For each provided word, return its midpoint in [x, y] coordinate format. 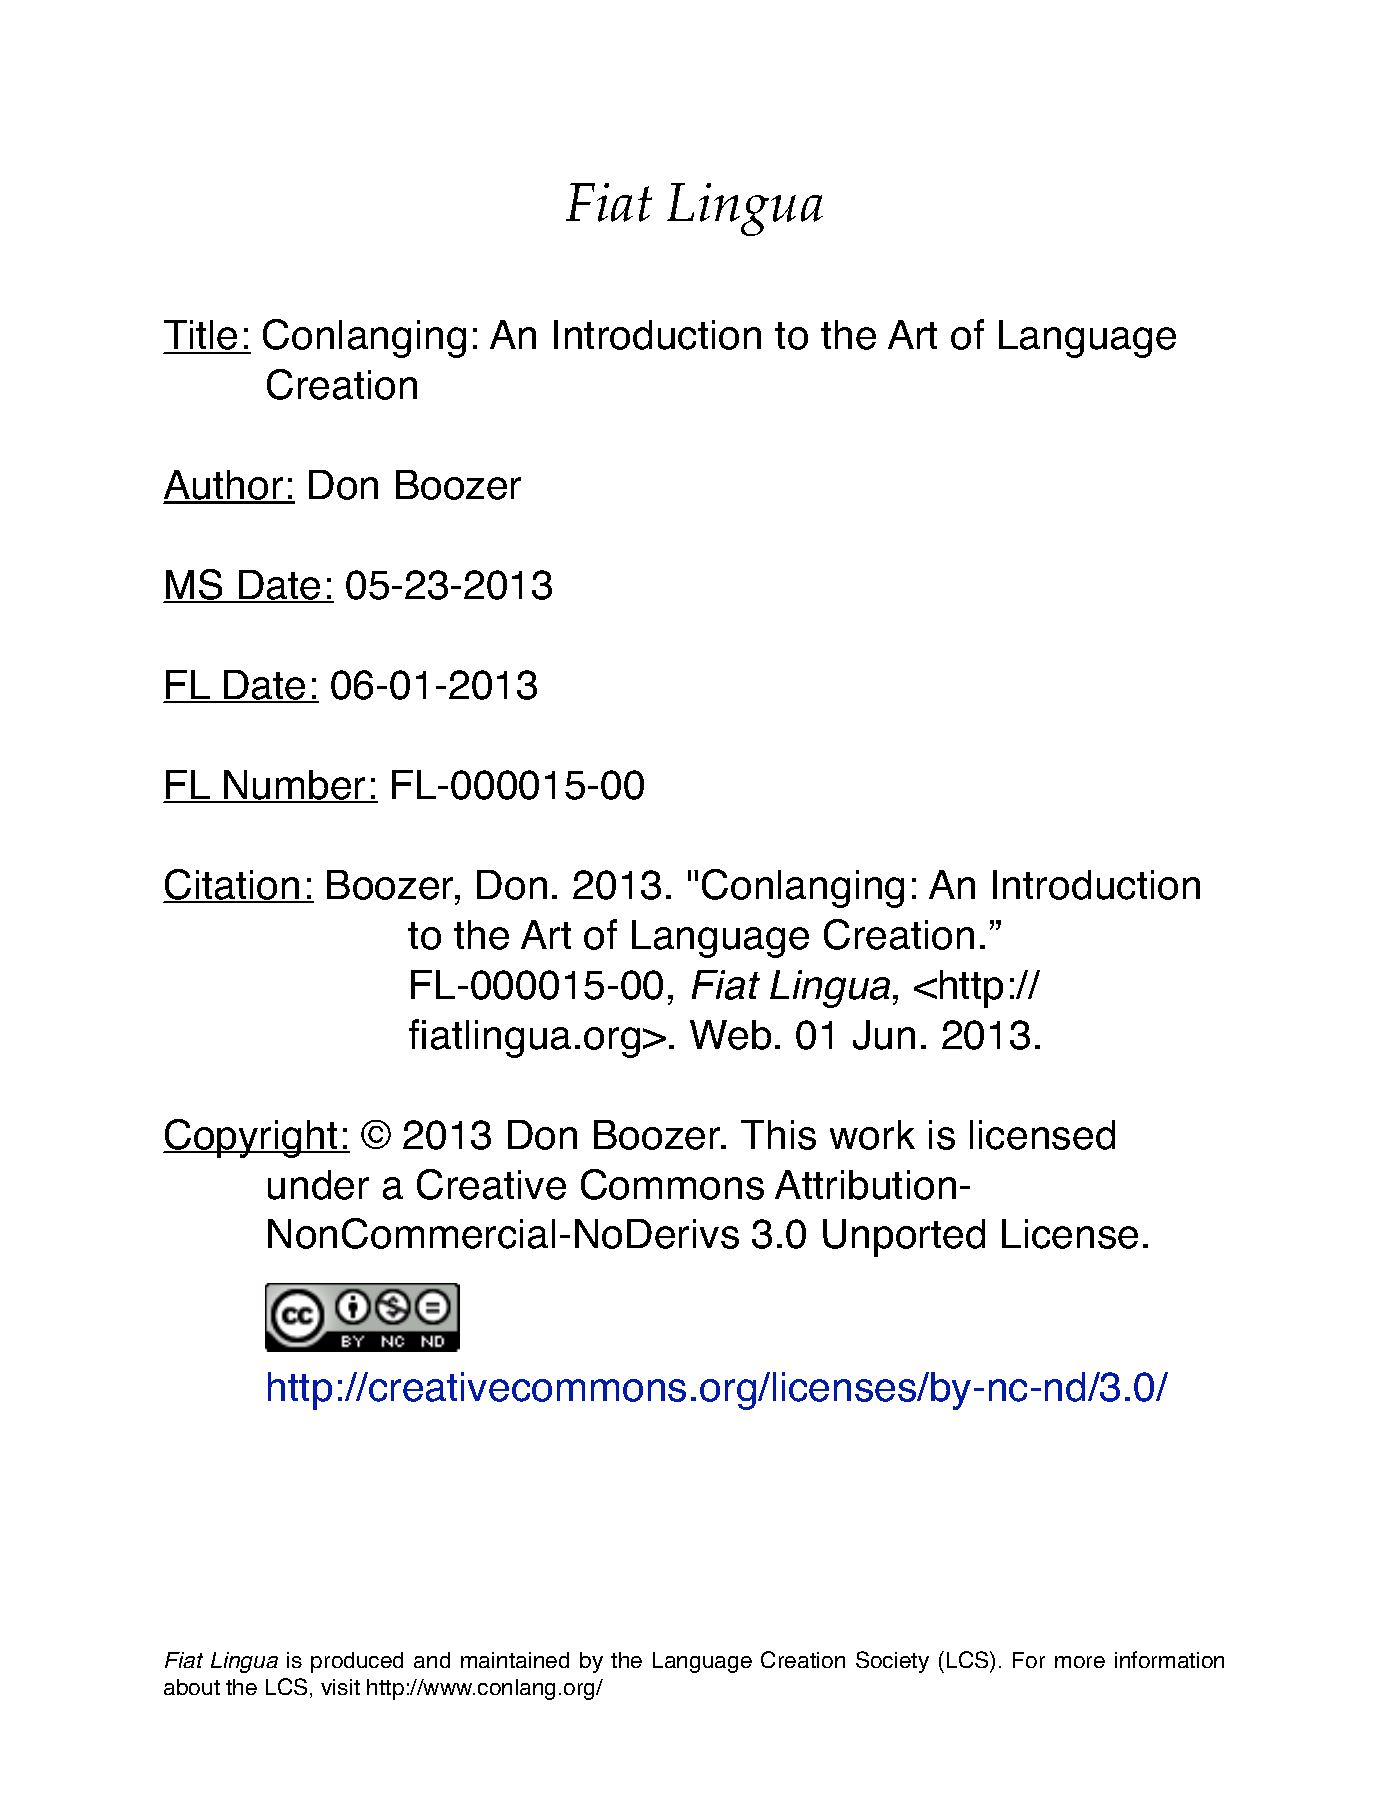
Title [202, 336]
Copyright [251, 1138]
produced [357, 1662]
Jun [884, 1035]
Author [225, 486]
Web [730, 1035]
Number [295, 786]
